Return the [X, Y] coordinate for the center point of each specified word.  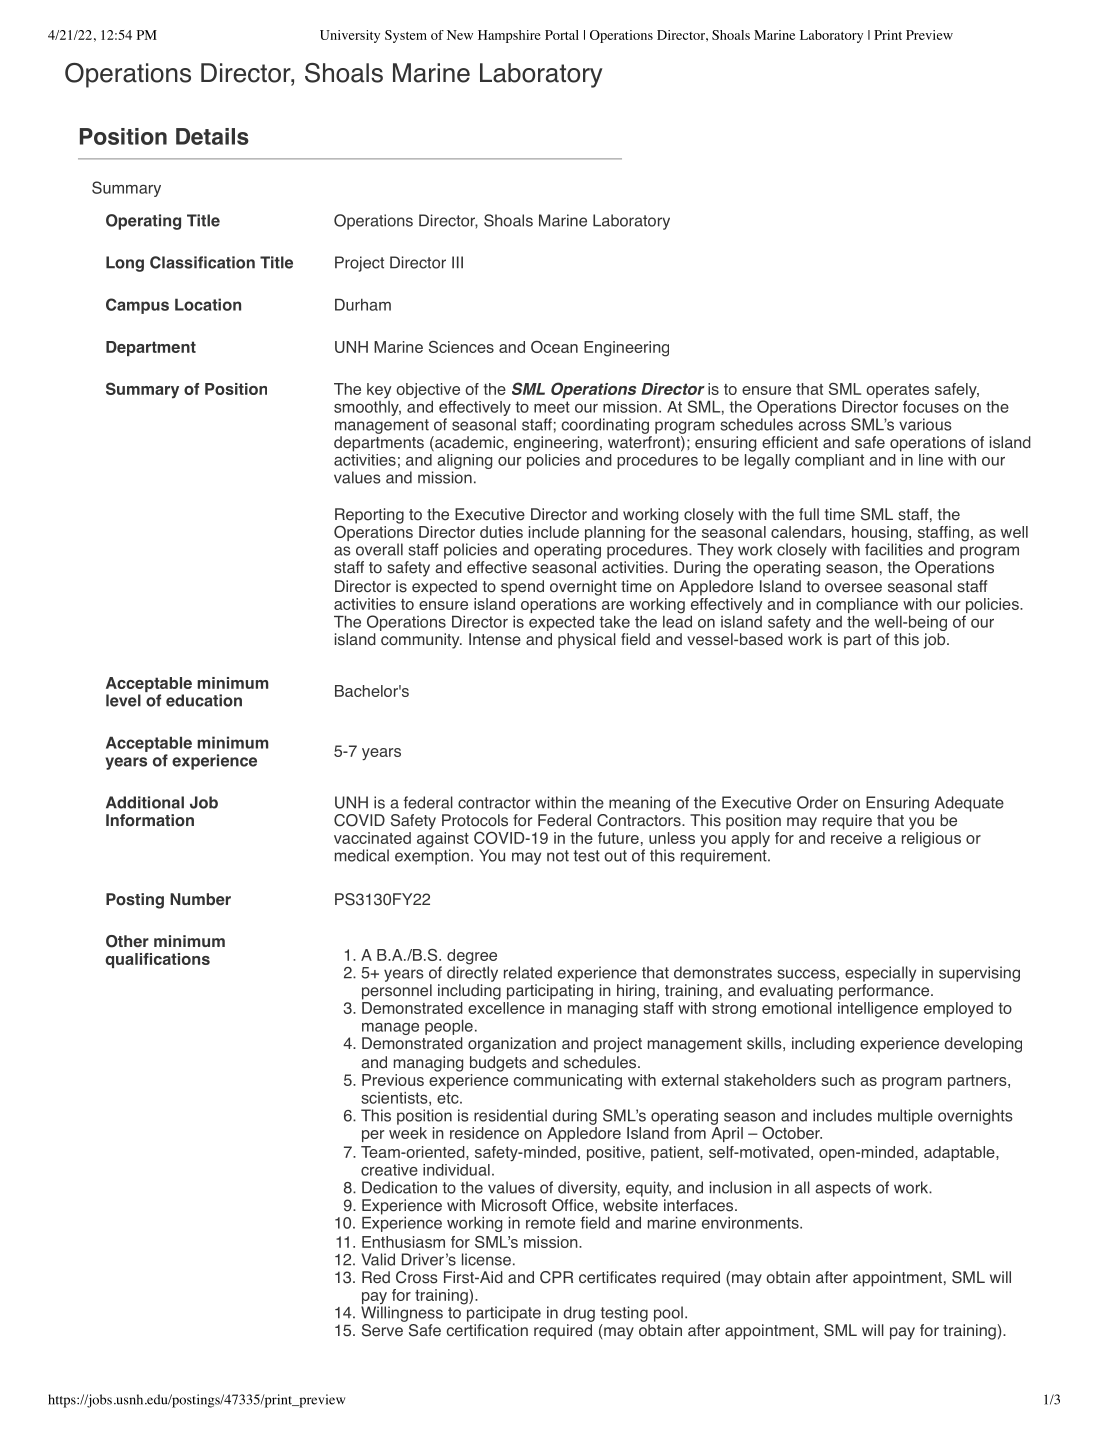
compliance [857, 607]
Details [212, 136]
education [204, 700]
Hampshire [509, 36]
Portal [562, 35]
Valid [378, 1259]
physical [587, 641]
